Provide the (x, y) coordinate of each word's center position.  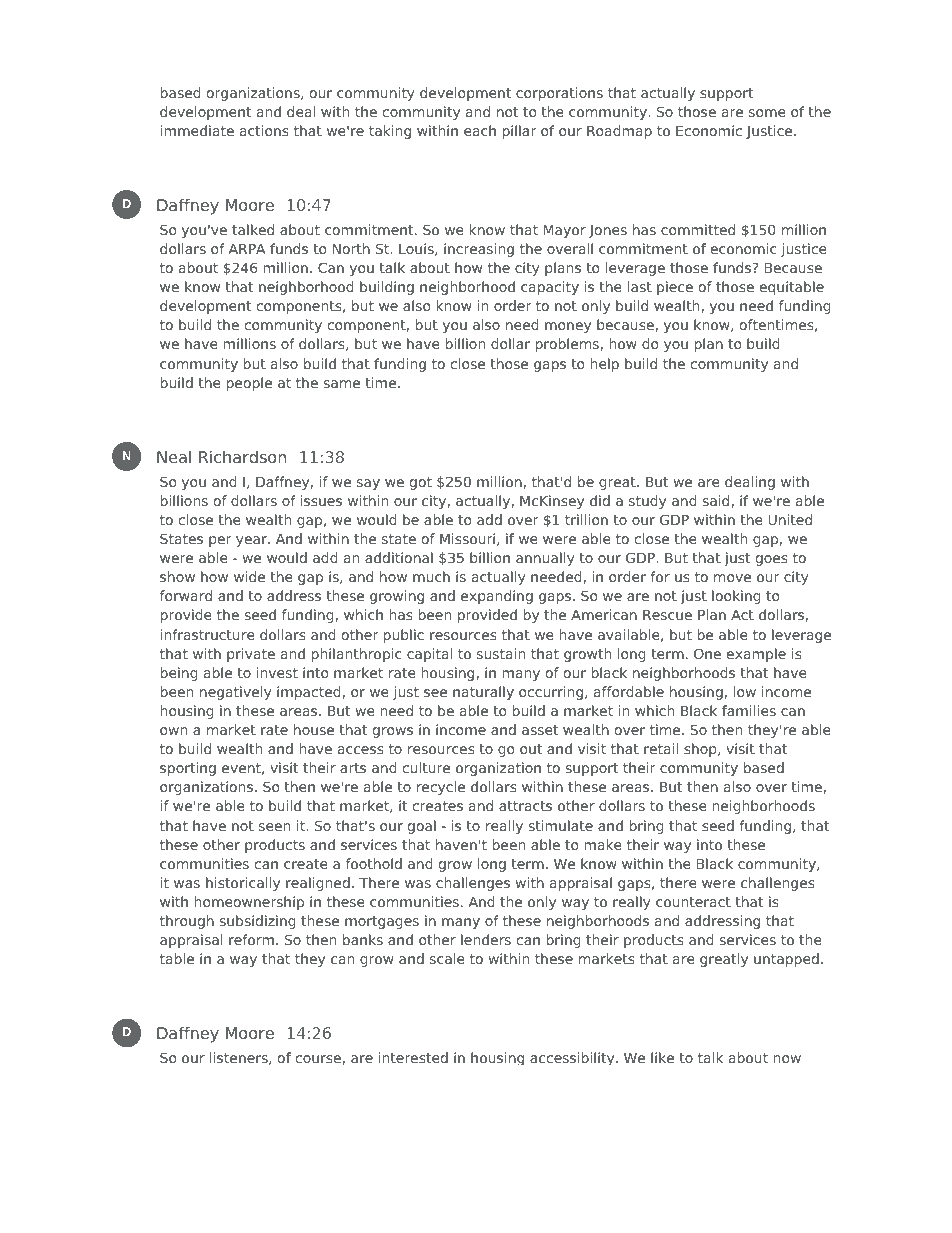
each (480, 130)
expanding (497, 597)
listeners (240, 1058)
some (767, 113)
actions (264, 130)
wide (249, 576)
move (732, 578)
